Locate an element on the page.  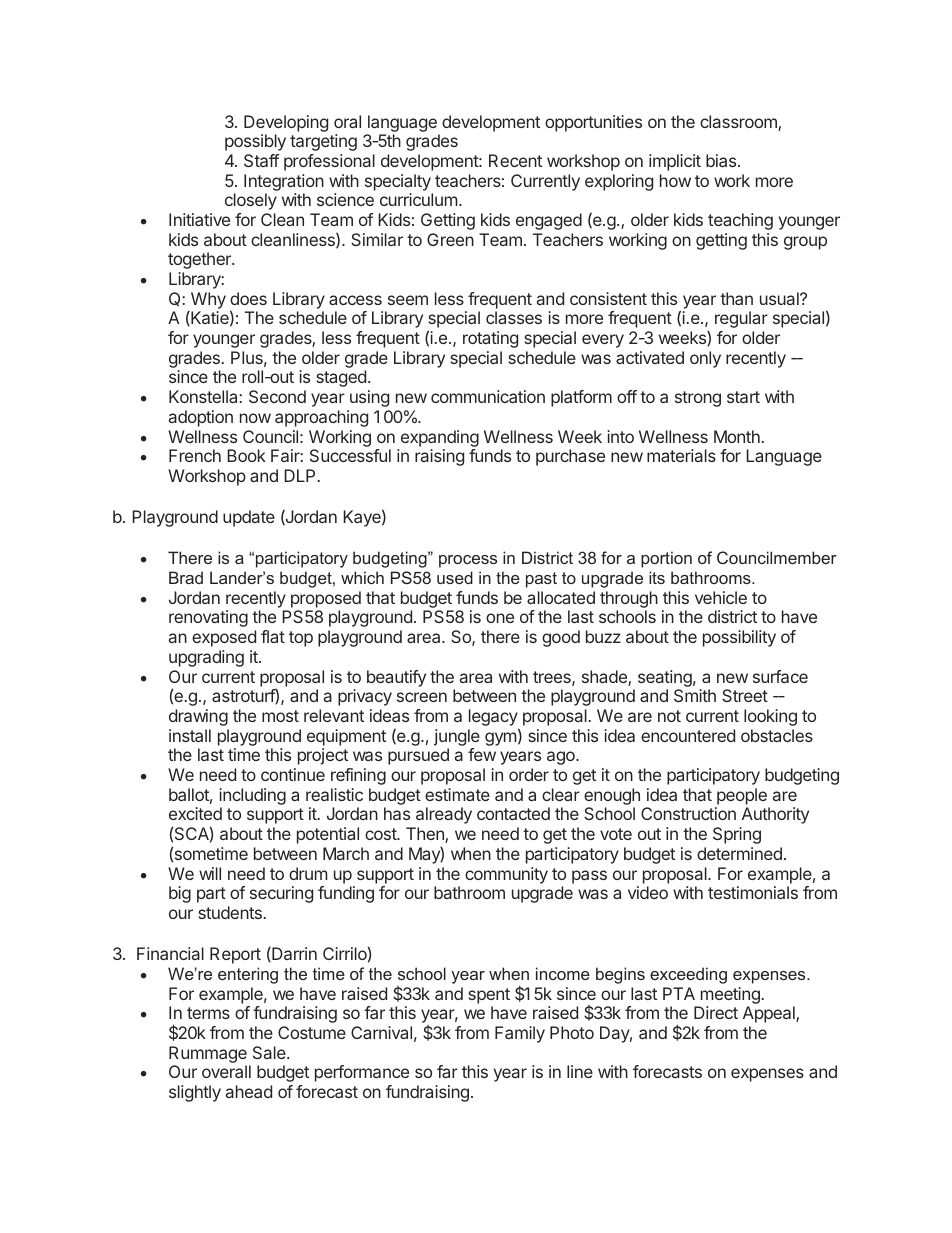
overall is located at coordinates (226, 1071).
